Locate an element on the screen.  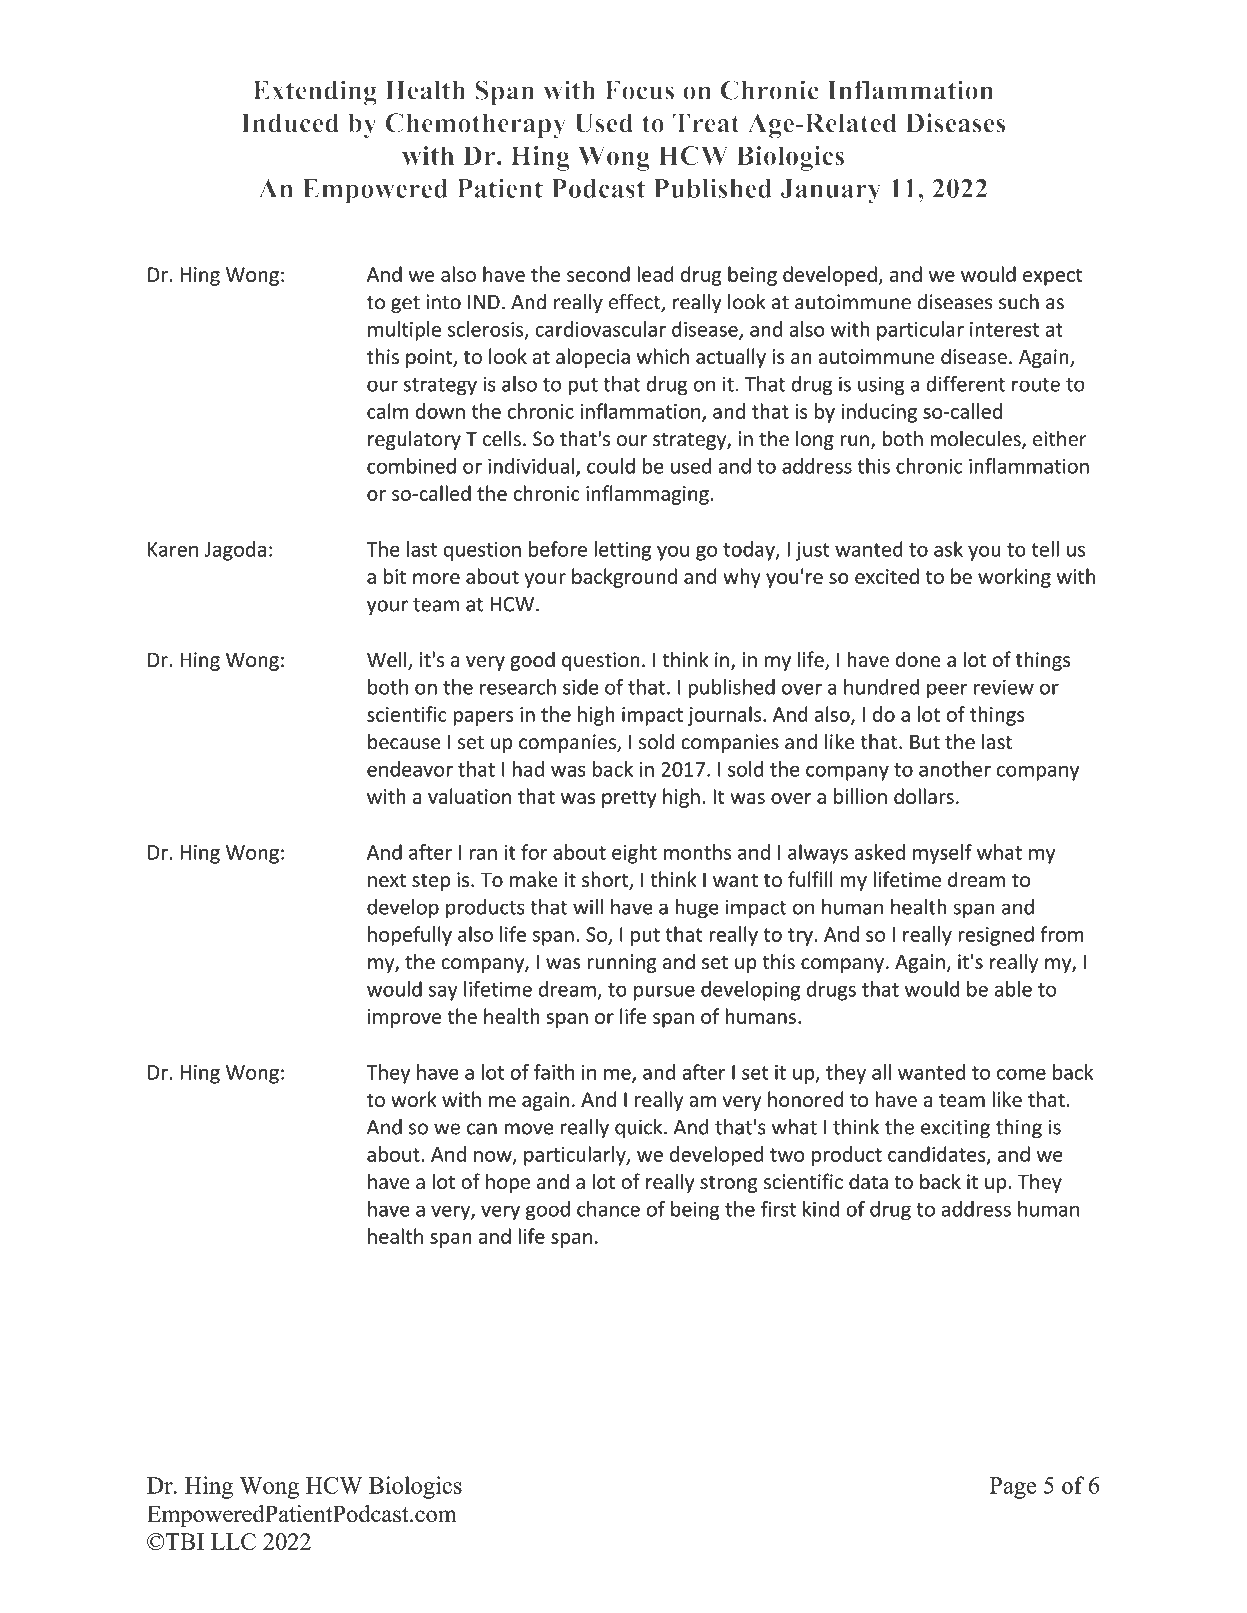
Induced is located at coordinates (290, 123).
